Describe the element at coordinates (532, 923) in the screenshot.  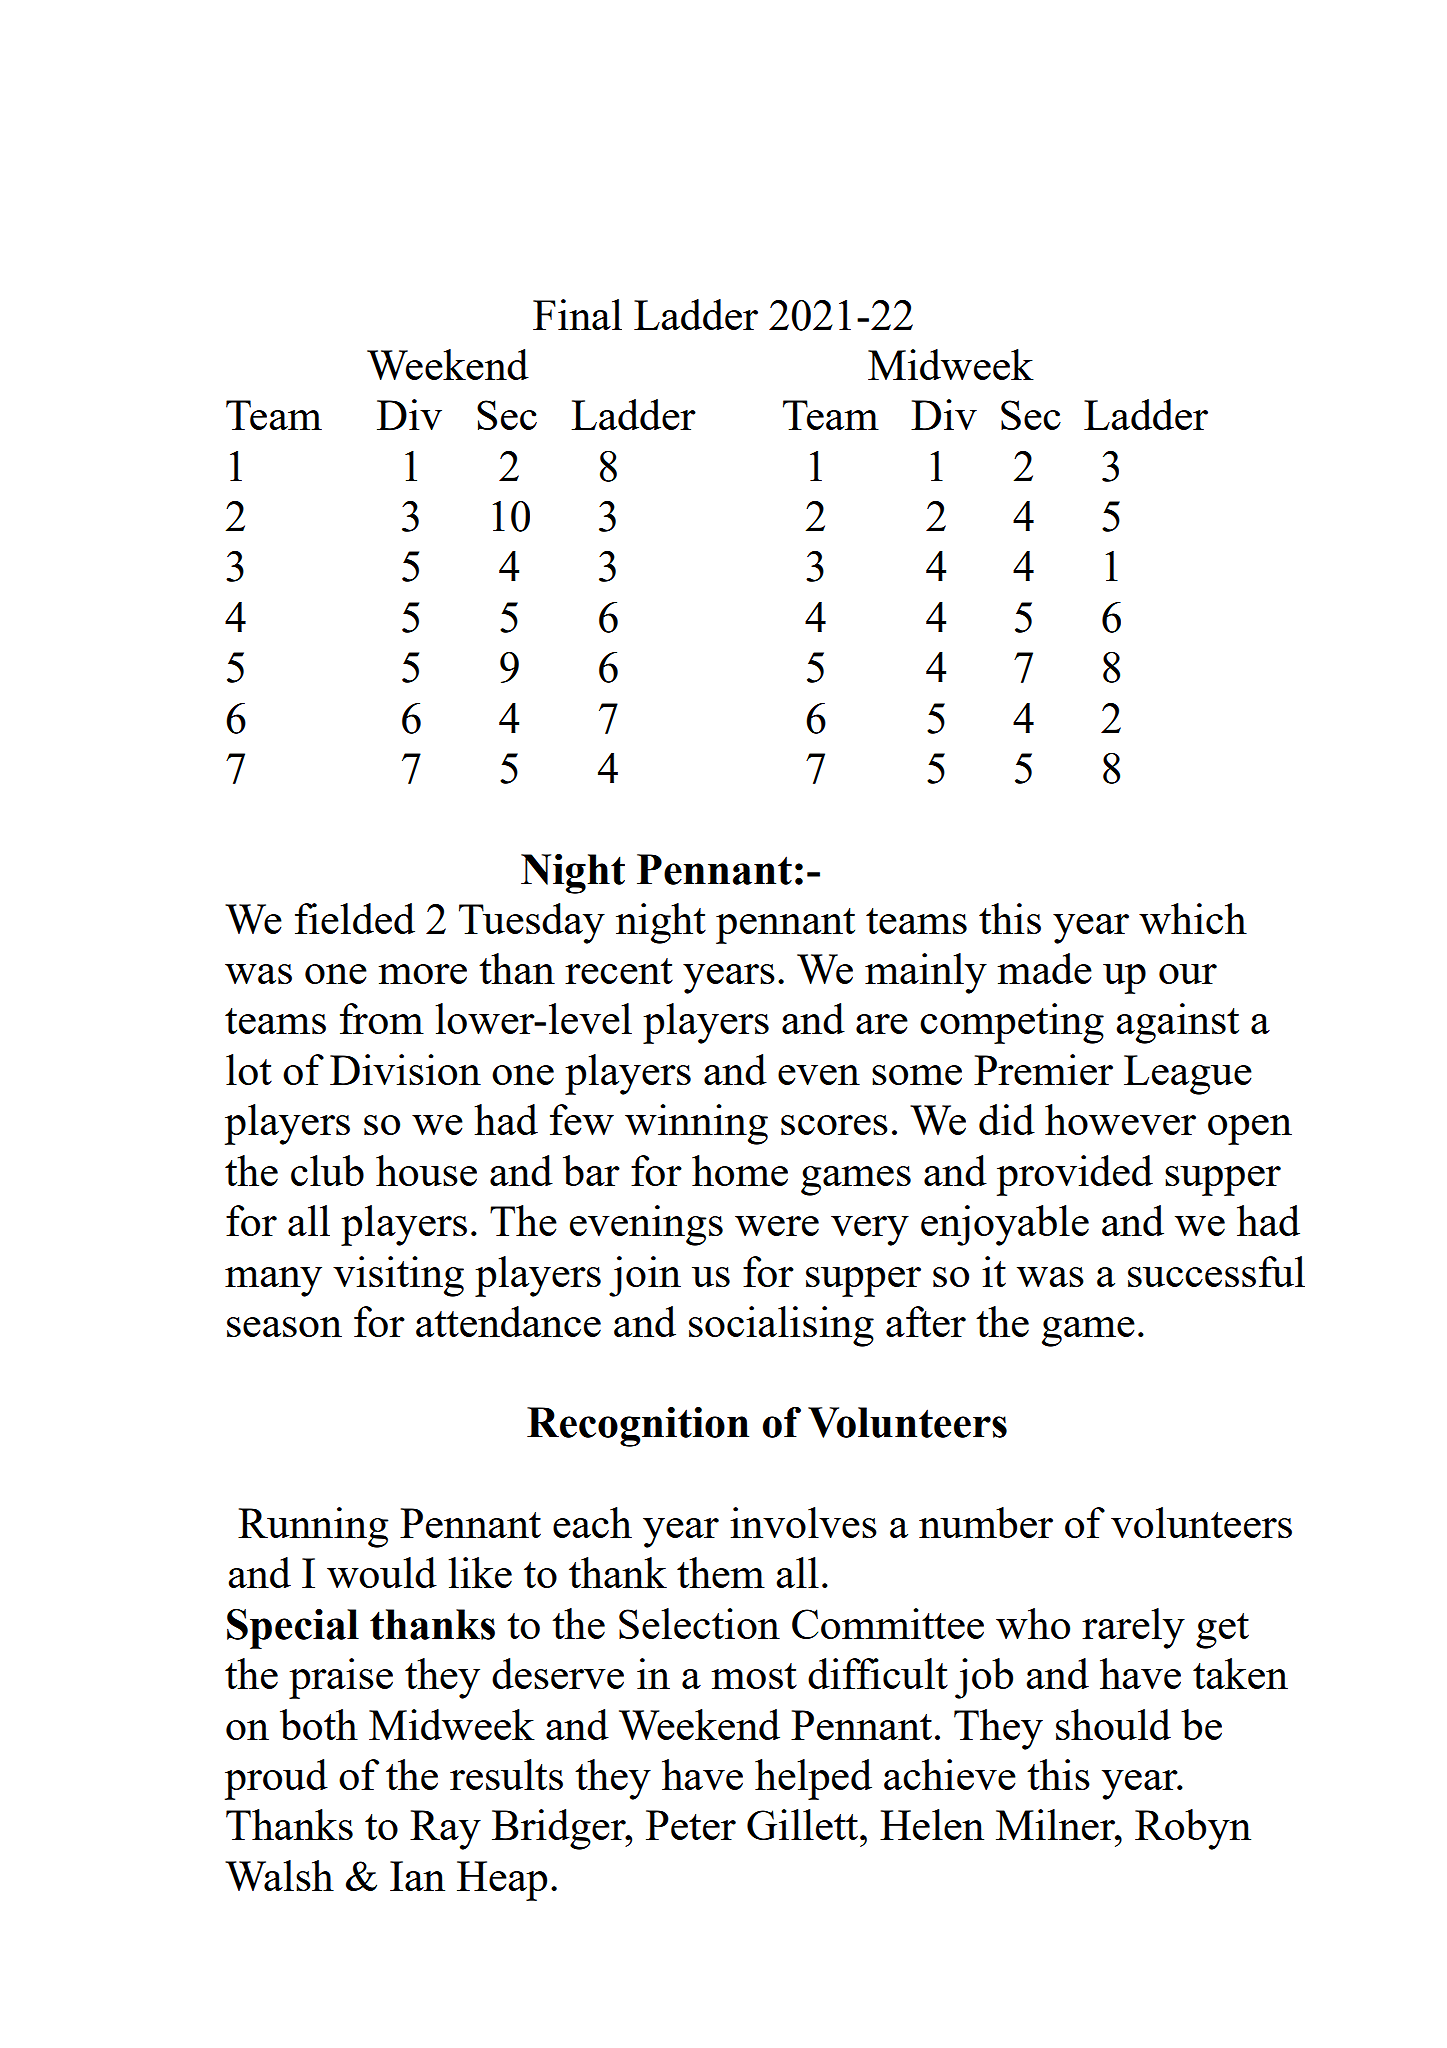
I see `Tuesday` at that location.
